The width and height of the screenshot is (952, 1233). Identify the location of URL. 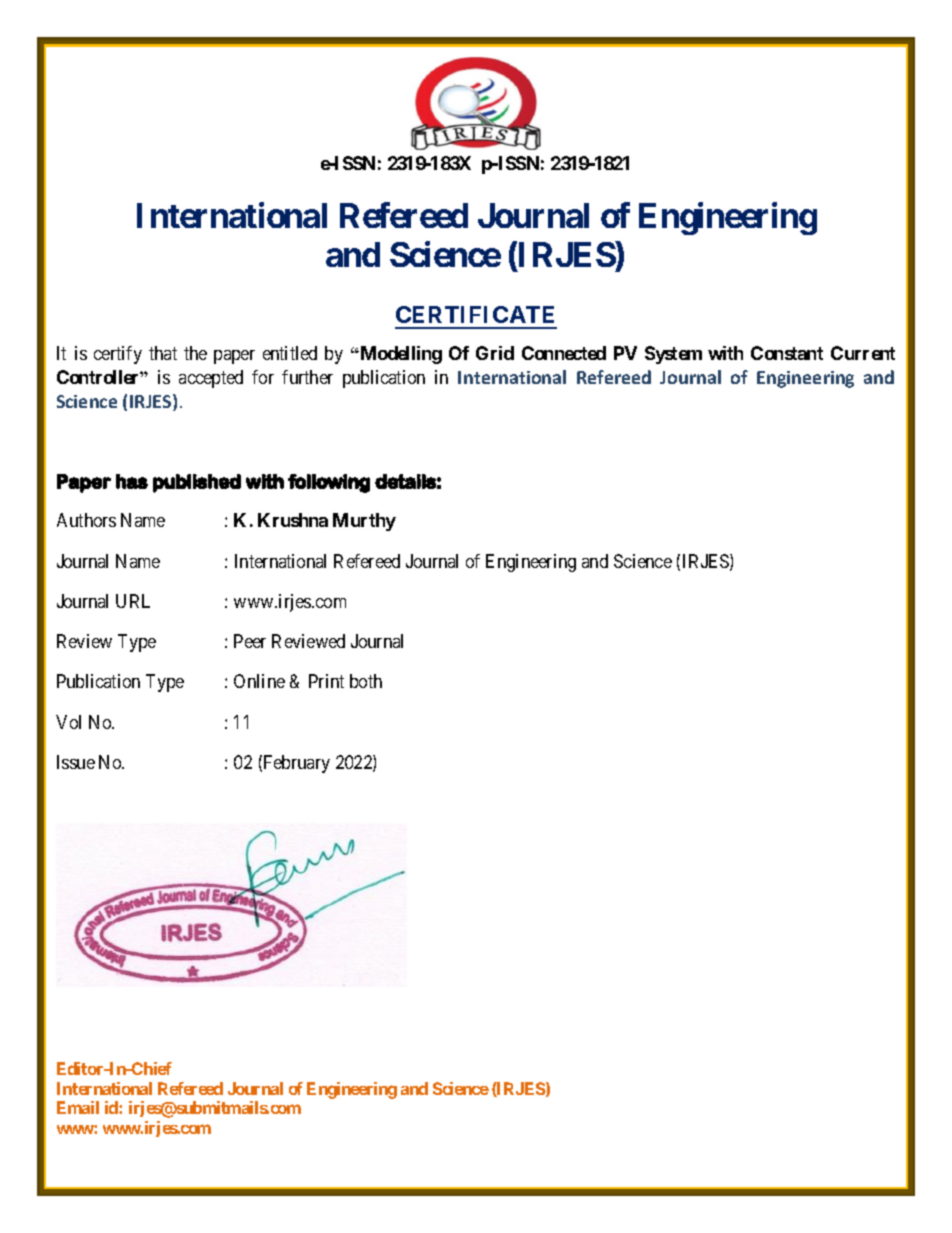
(133, 601).
